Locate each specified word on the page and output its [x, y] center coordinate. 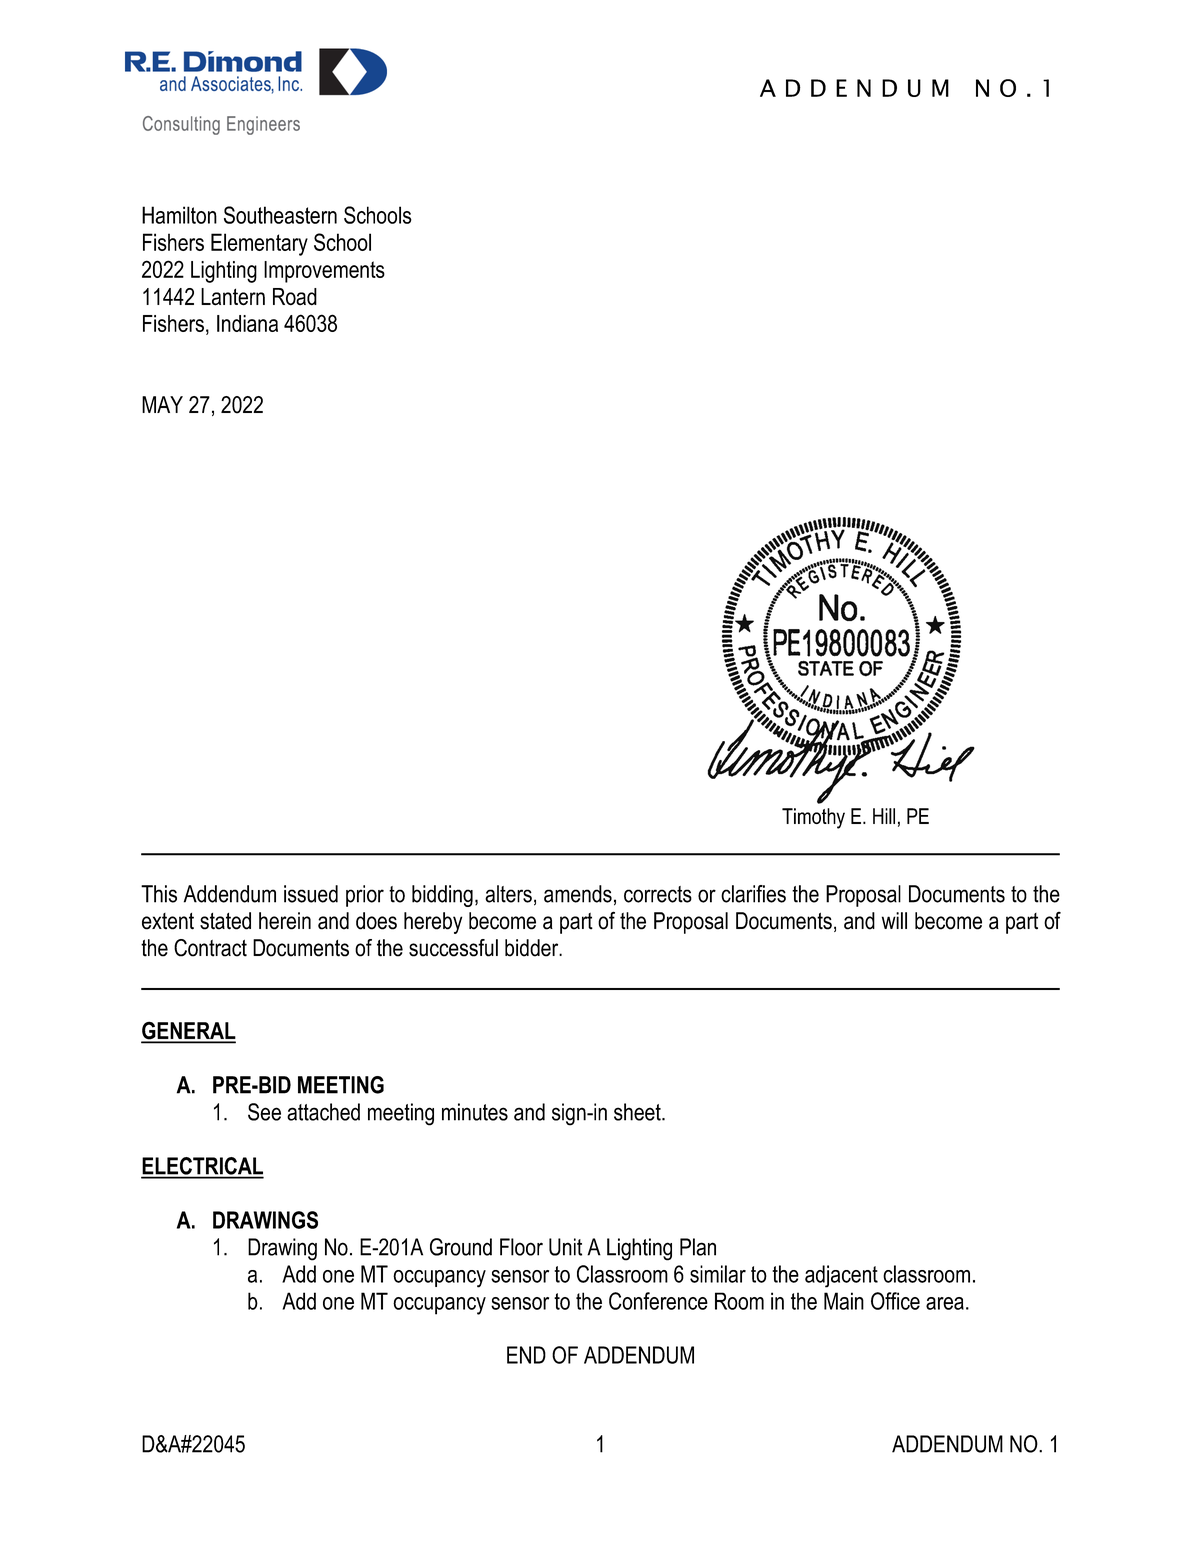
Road [295, 297]
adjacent [841, 1276]
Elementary [259, 244]
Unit [565, 1247]
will [894, 920]
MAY [162, 404]
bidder [533, 948]
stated [225, 921]
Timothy [813, 818]
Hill [884, 816]
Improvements [324, 272]
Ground [461, 1247]
